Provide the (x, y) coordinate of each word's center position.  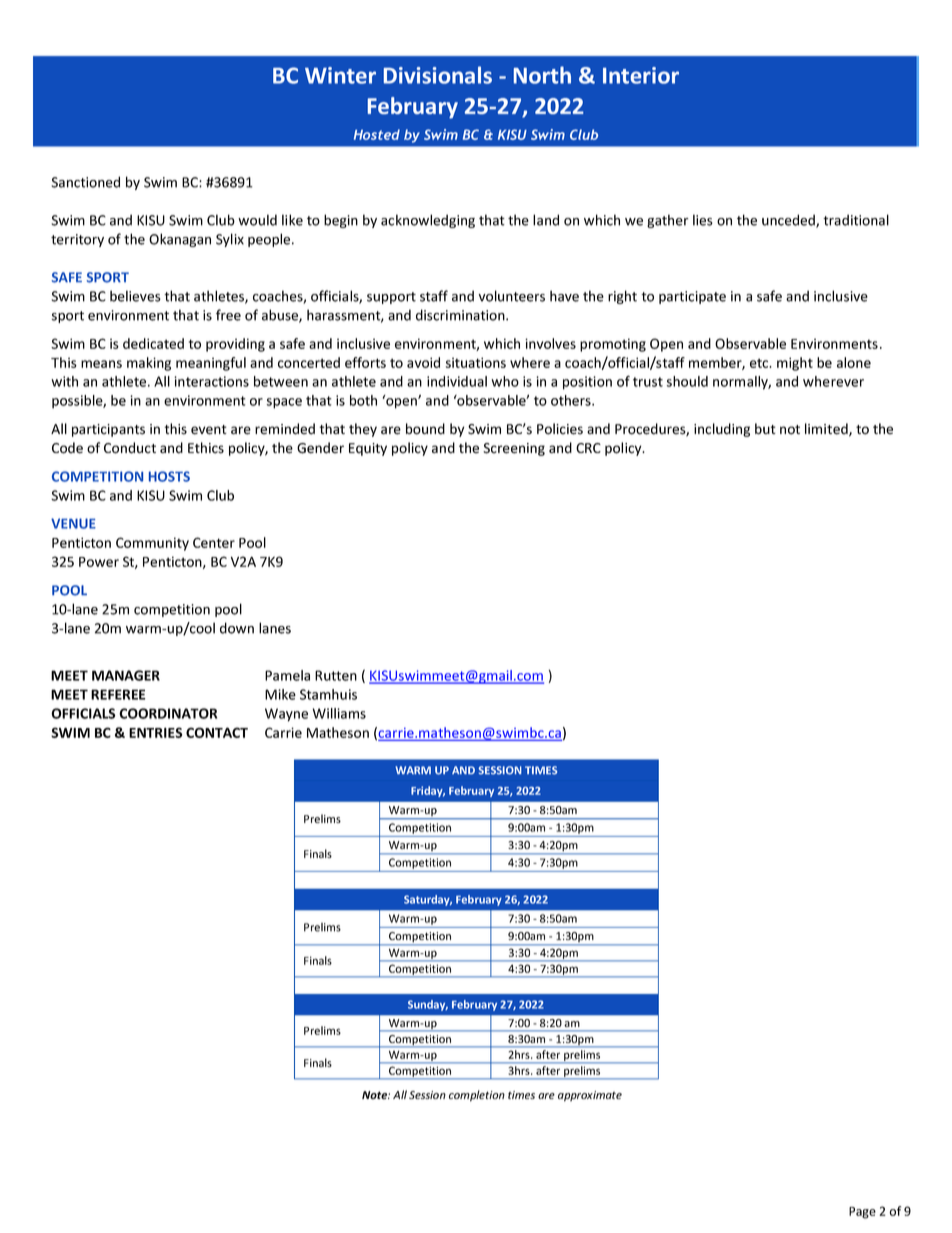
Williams (339, 713)
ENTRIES (155, 732)
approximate (590, 1096)
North (542, 75)
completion (477, 1096)
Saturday (428, 900)
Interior (641, 75)
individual (457, 381)
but (765, 428)
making (149, 364)
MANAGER (126, 675)
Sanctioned (86, 182)
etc (760, 363)
